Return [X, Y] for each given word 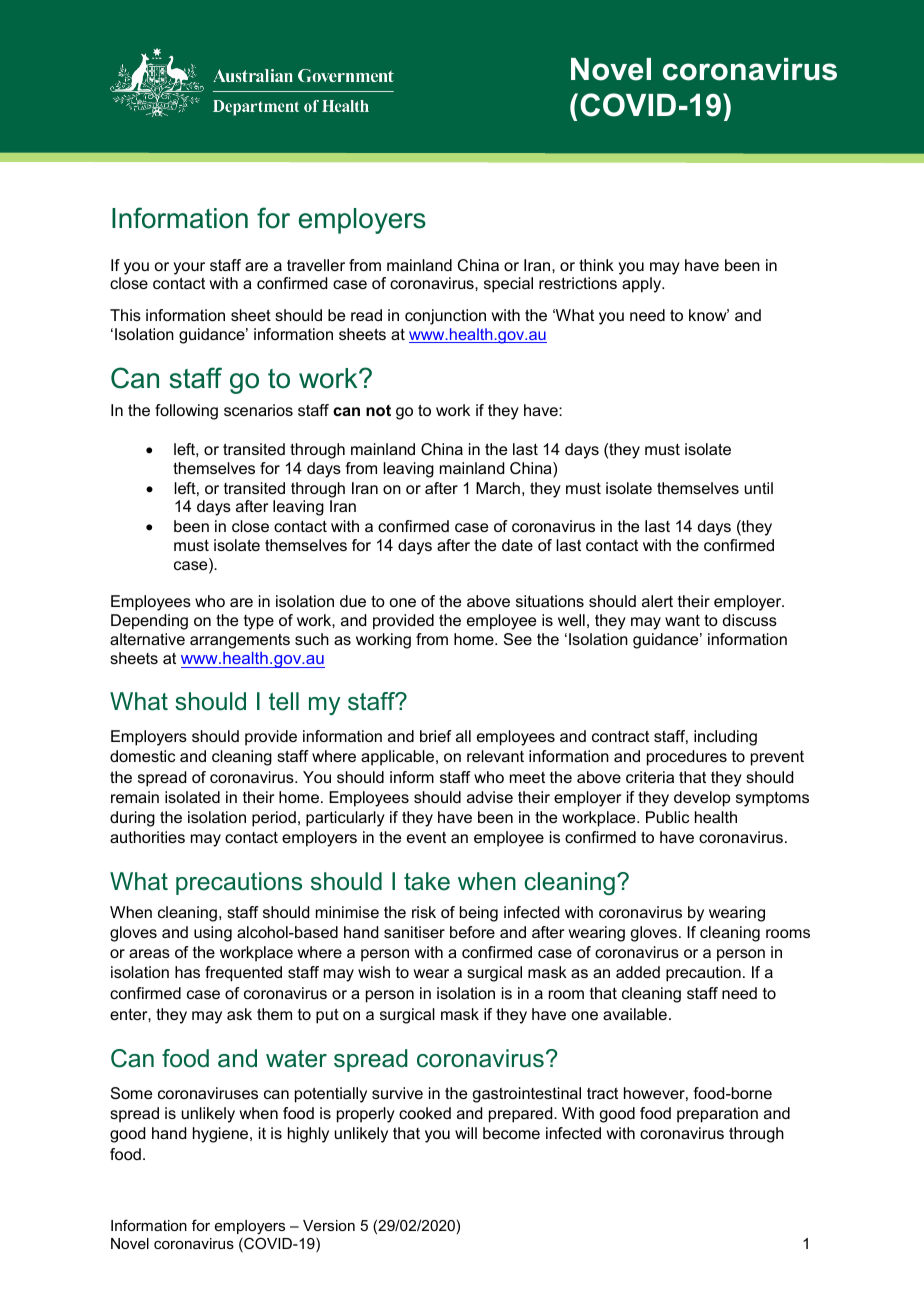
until [759, 488]
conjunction [445, 317]
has [187, 972]
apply [643, 285]
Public [667, 817]
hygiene [222, 1135]
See [518, 639]
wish [374, 972]
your [189, 268]
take [427, 881]
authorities [147, 837]
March [498, 488]
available [635, 1014]
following [186, 412]
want [682, 620]
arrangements [240, 641]
